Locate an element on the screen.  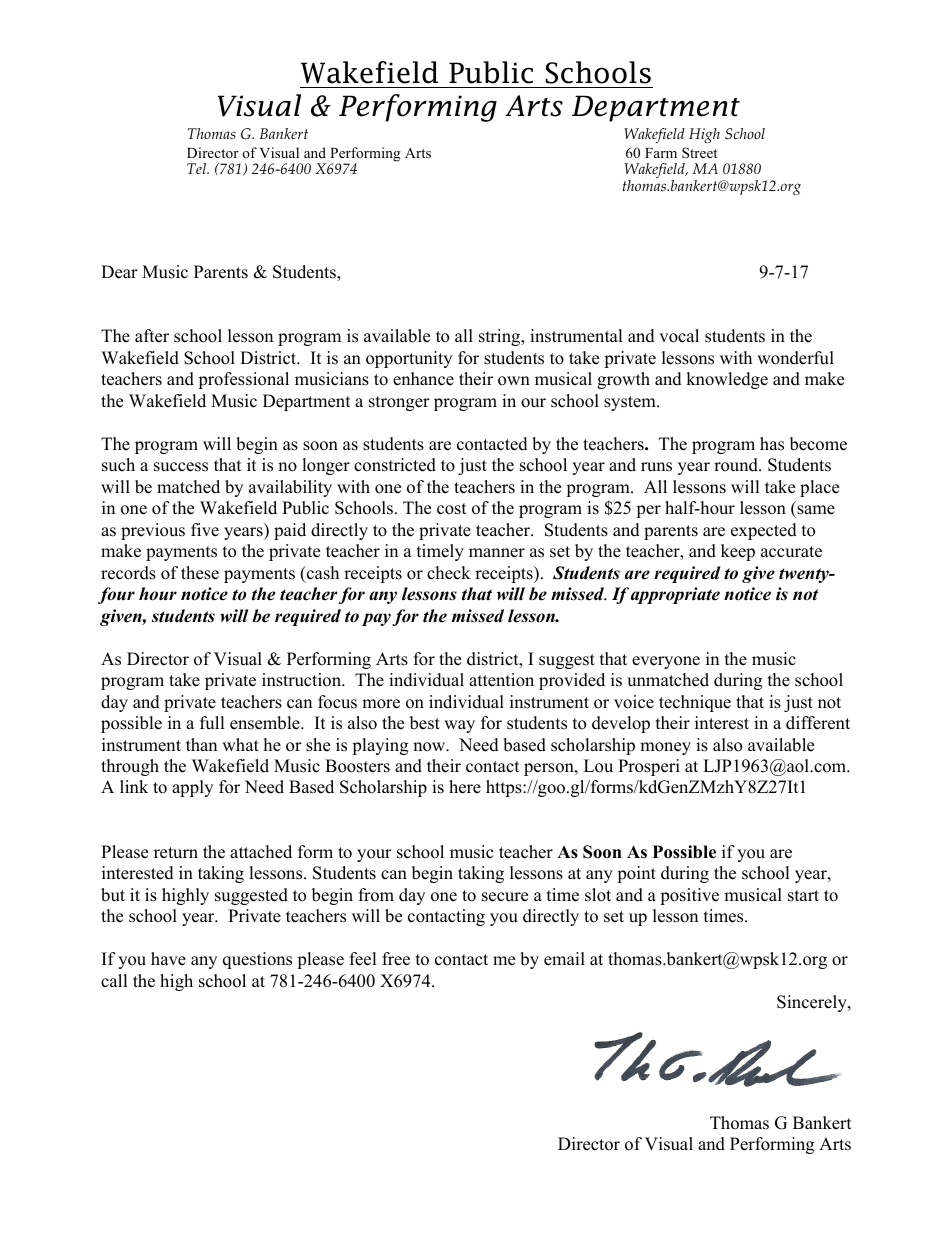
technique is located at coordinates (695, 703).
